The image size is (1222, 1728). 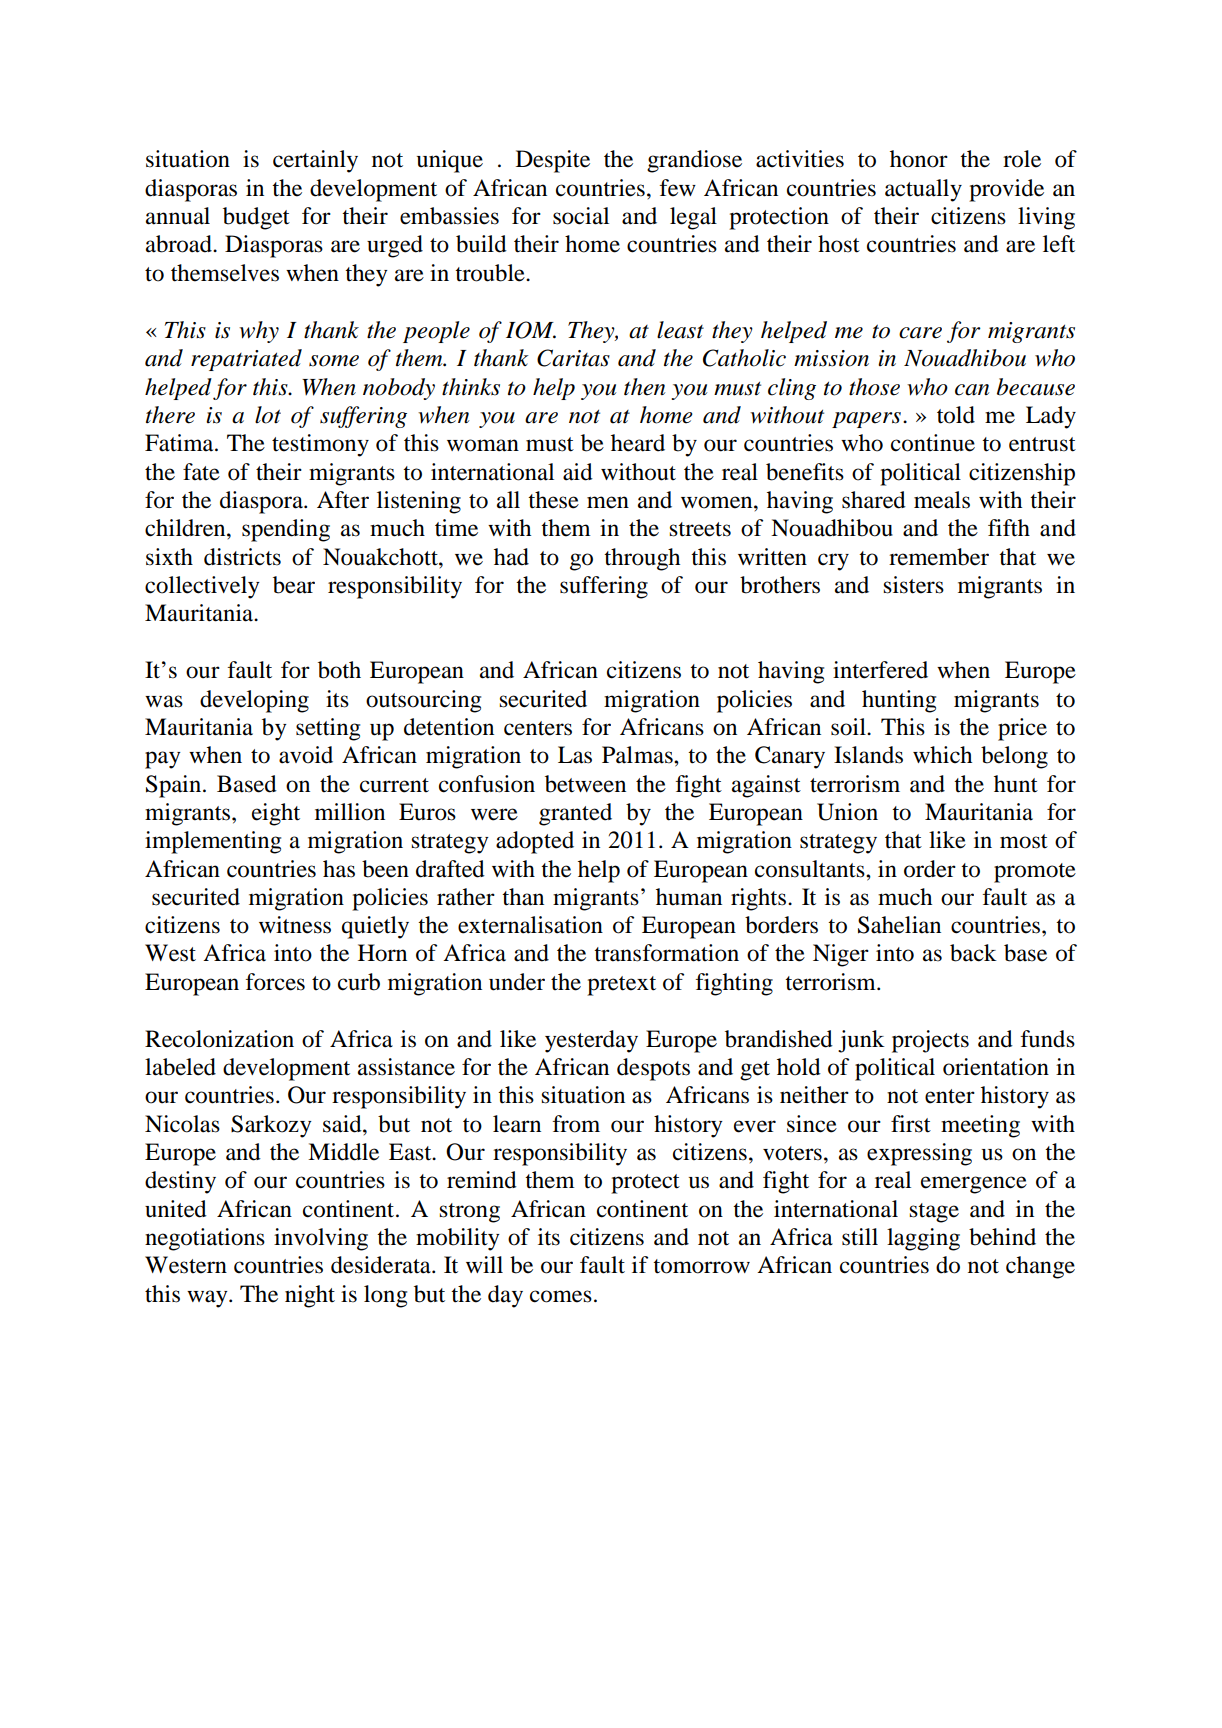 I want to click on heard, so click(x=638, y=443).
